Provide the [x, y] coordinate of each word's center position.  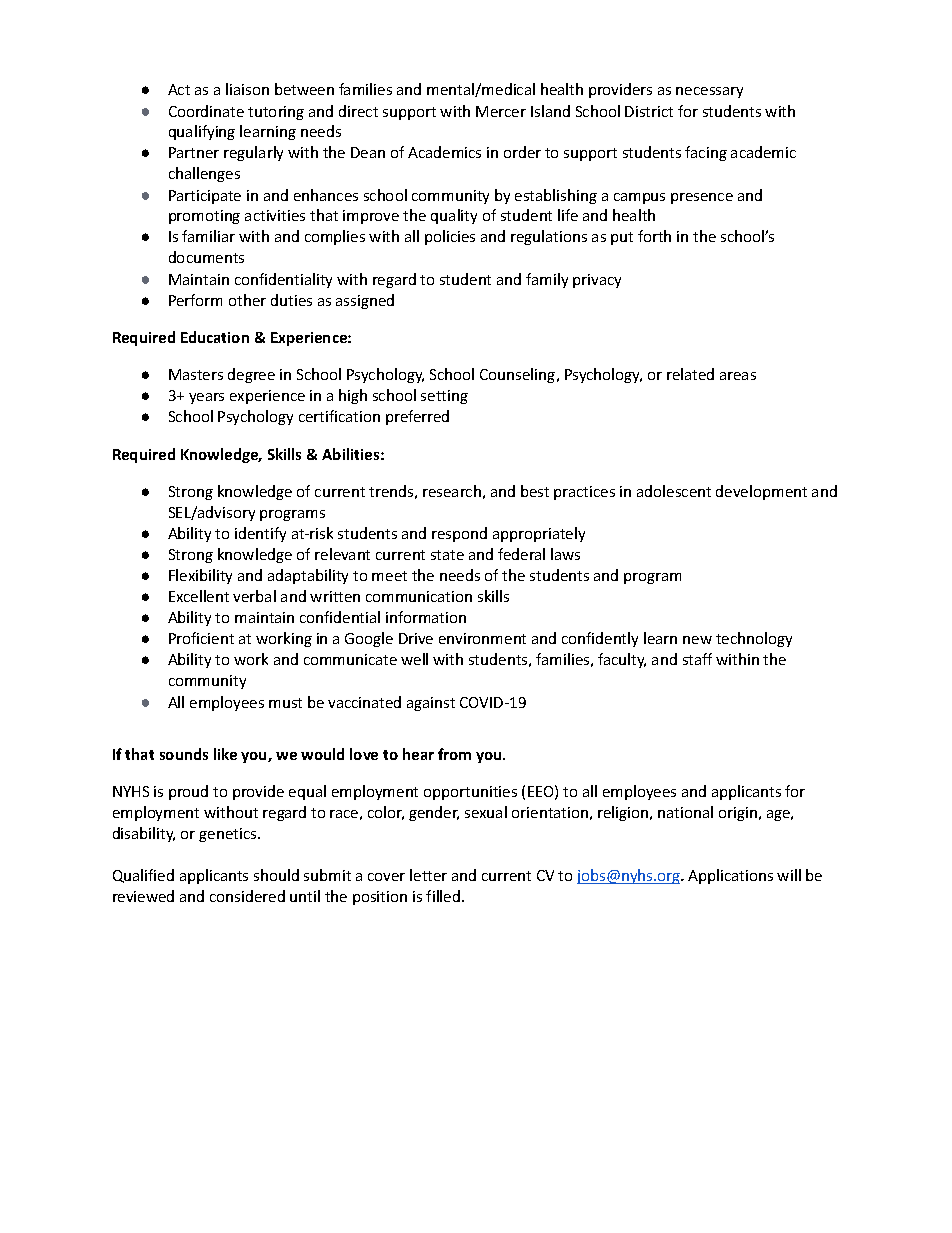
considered [247, 896]
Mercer [501, 111]
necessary [709, 92]
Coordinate [206, 111]
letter [428, 875]
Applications [730, 876]
